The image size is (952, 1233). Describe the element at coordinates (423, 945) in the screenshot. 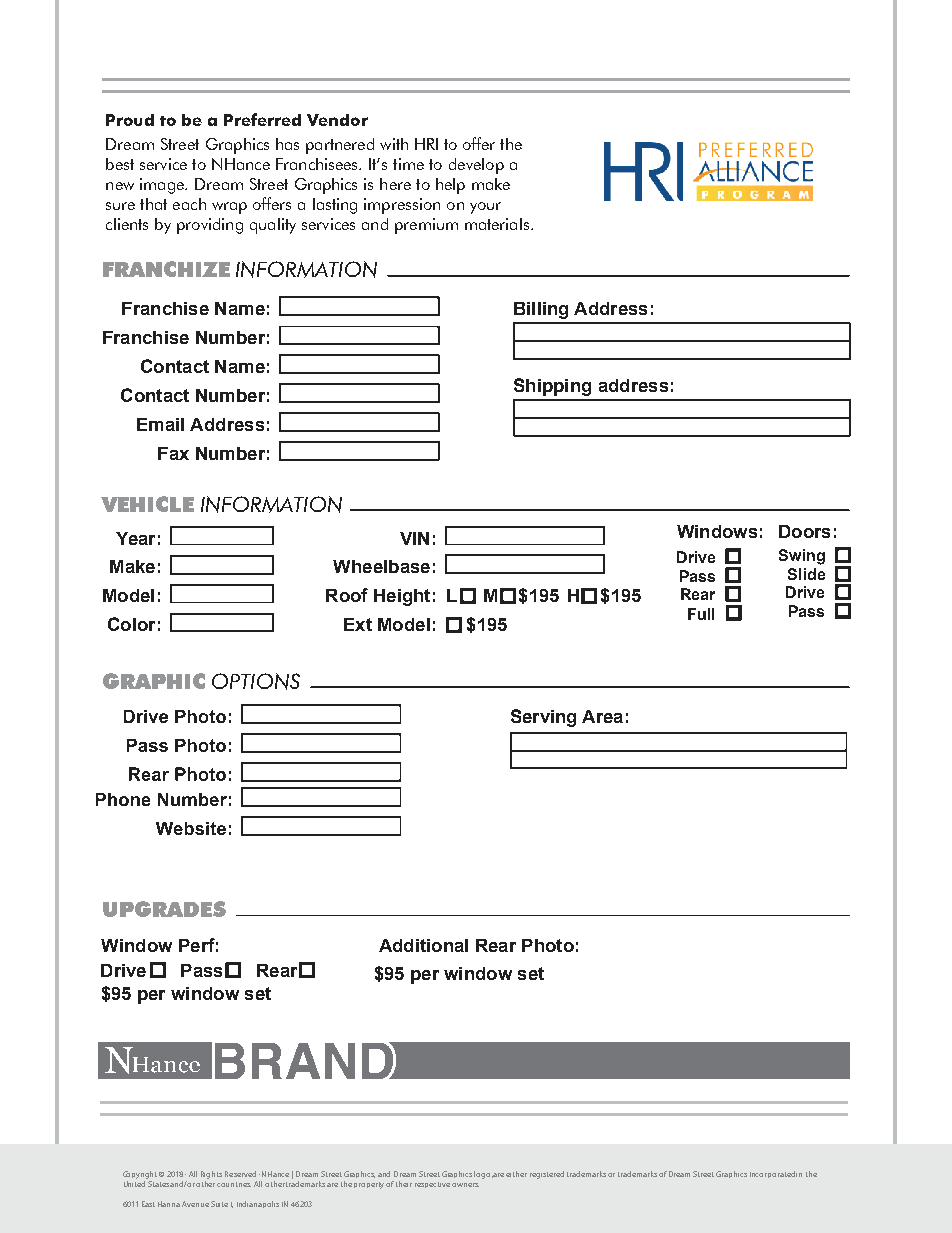

I see `Additional` at that location.
